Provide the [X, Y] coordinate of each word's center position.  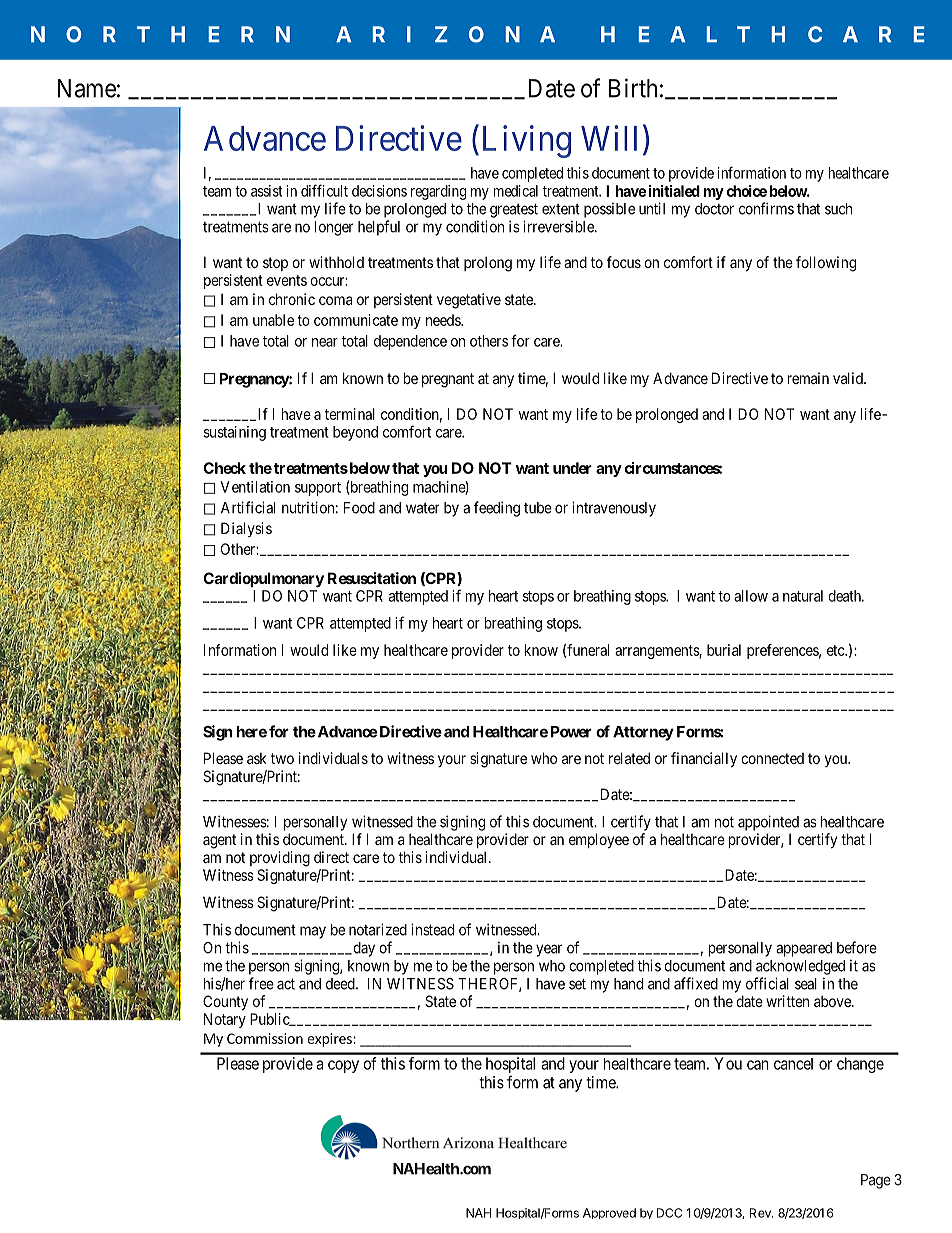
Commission [265, 1038]
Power [571, 732]
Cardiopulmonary [263, 579]
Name [87, 88]
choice [747, 191]
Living [524, 141]
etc [836, 650]
